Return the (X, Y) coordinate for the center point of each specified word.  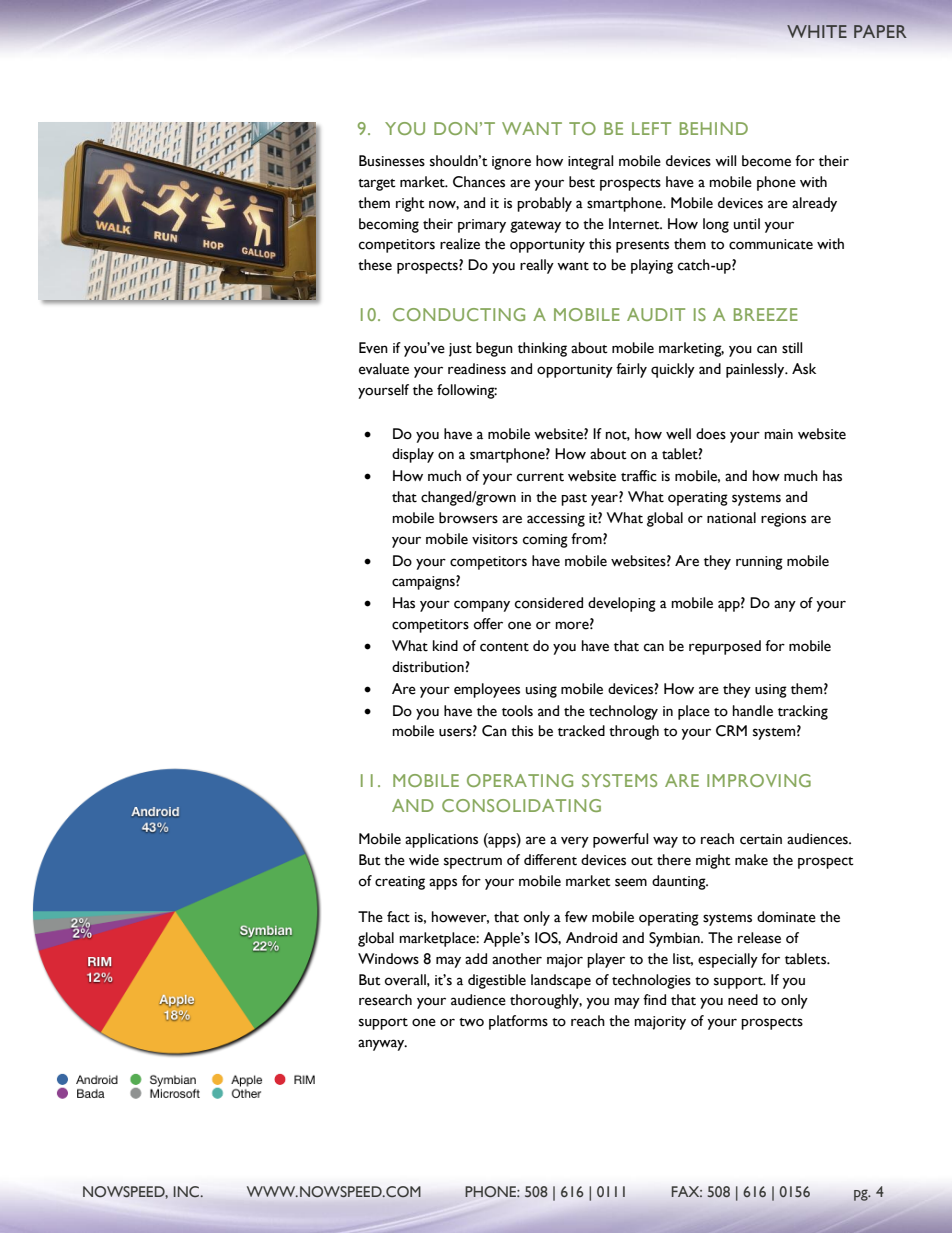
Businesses (392, 161)
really (537, 266)
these (375, 265)
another (517, 959)
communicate (771, 244)
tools (517, 711)
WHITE (817, 31)
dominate (786, 917)
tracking (803, 712)
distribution (428, 667)
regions (783, 520)
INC (187, 1192)
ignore (511, 163)
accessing (556, 520)
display (413, 455)
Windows (388, 959)
